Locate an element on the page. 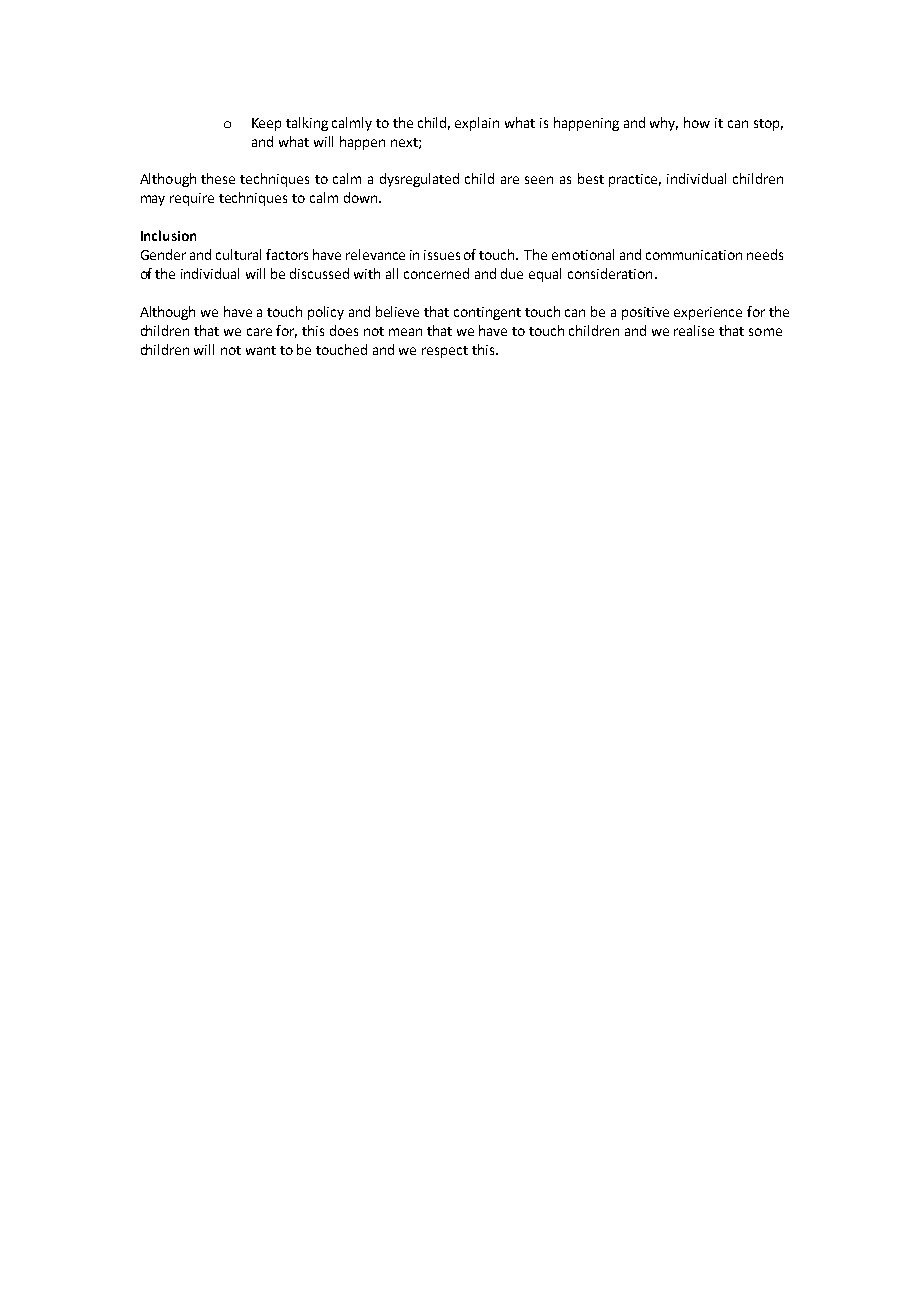 The image size is (924, 1308). Keep is located at coordinates (266, 124).
